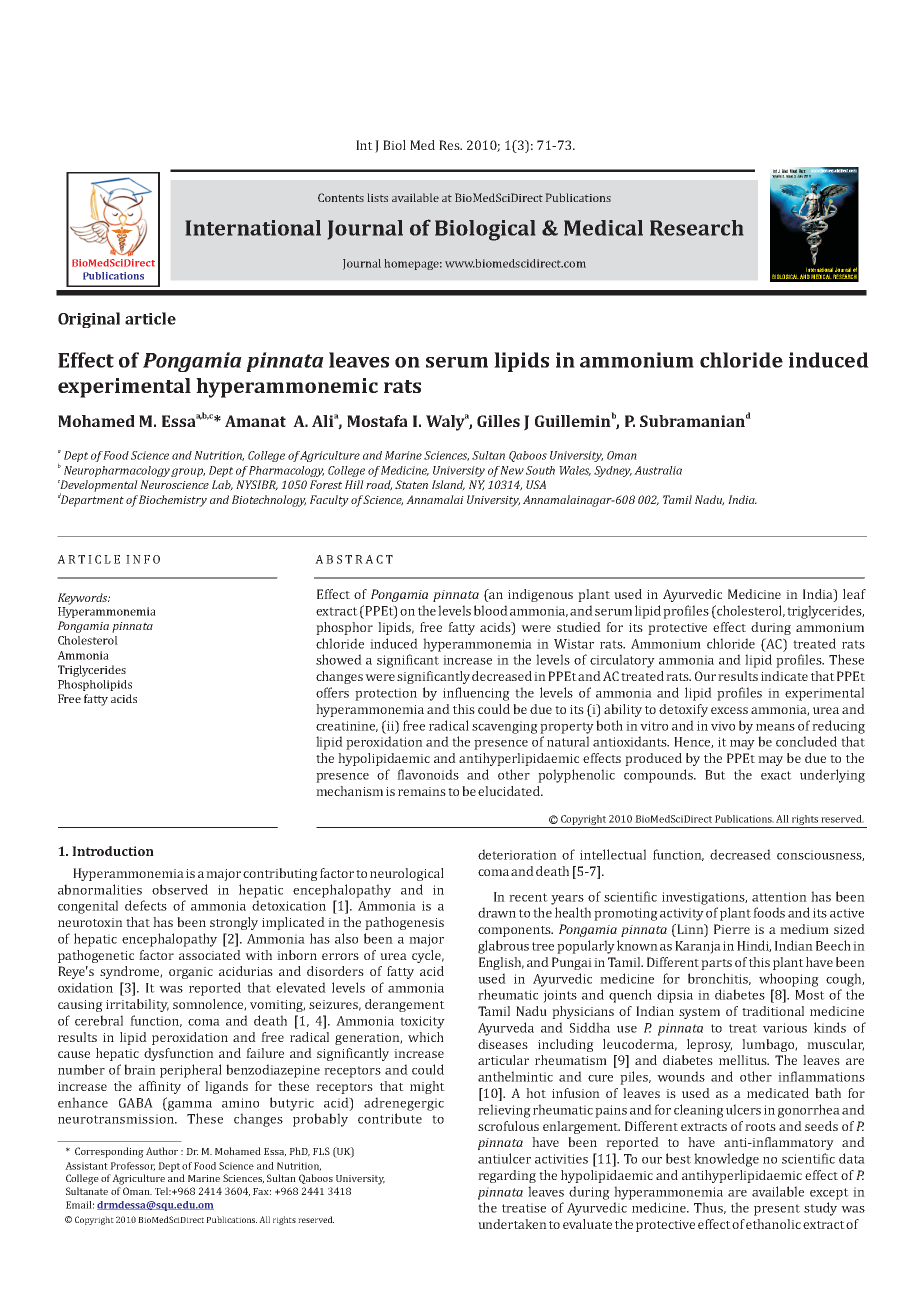 Image resolution: width=924 pixels, height=1308 pixels. Describe the element at coordinates (332, 692) in the screenshot. I see `offers` at that location.
